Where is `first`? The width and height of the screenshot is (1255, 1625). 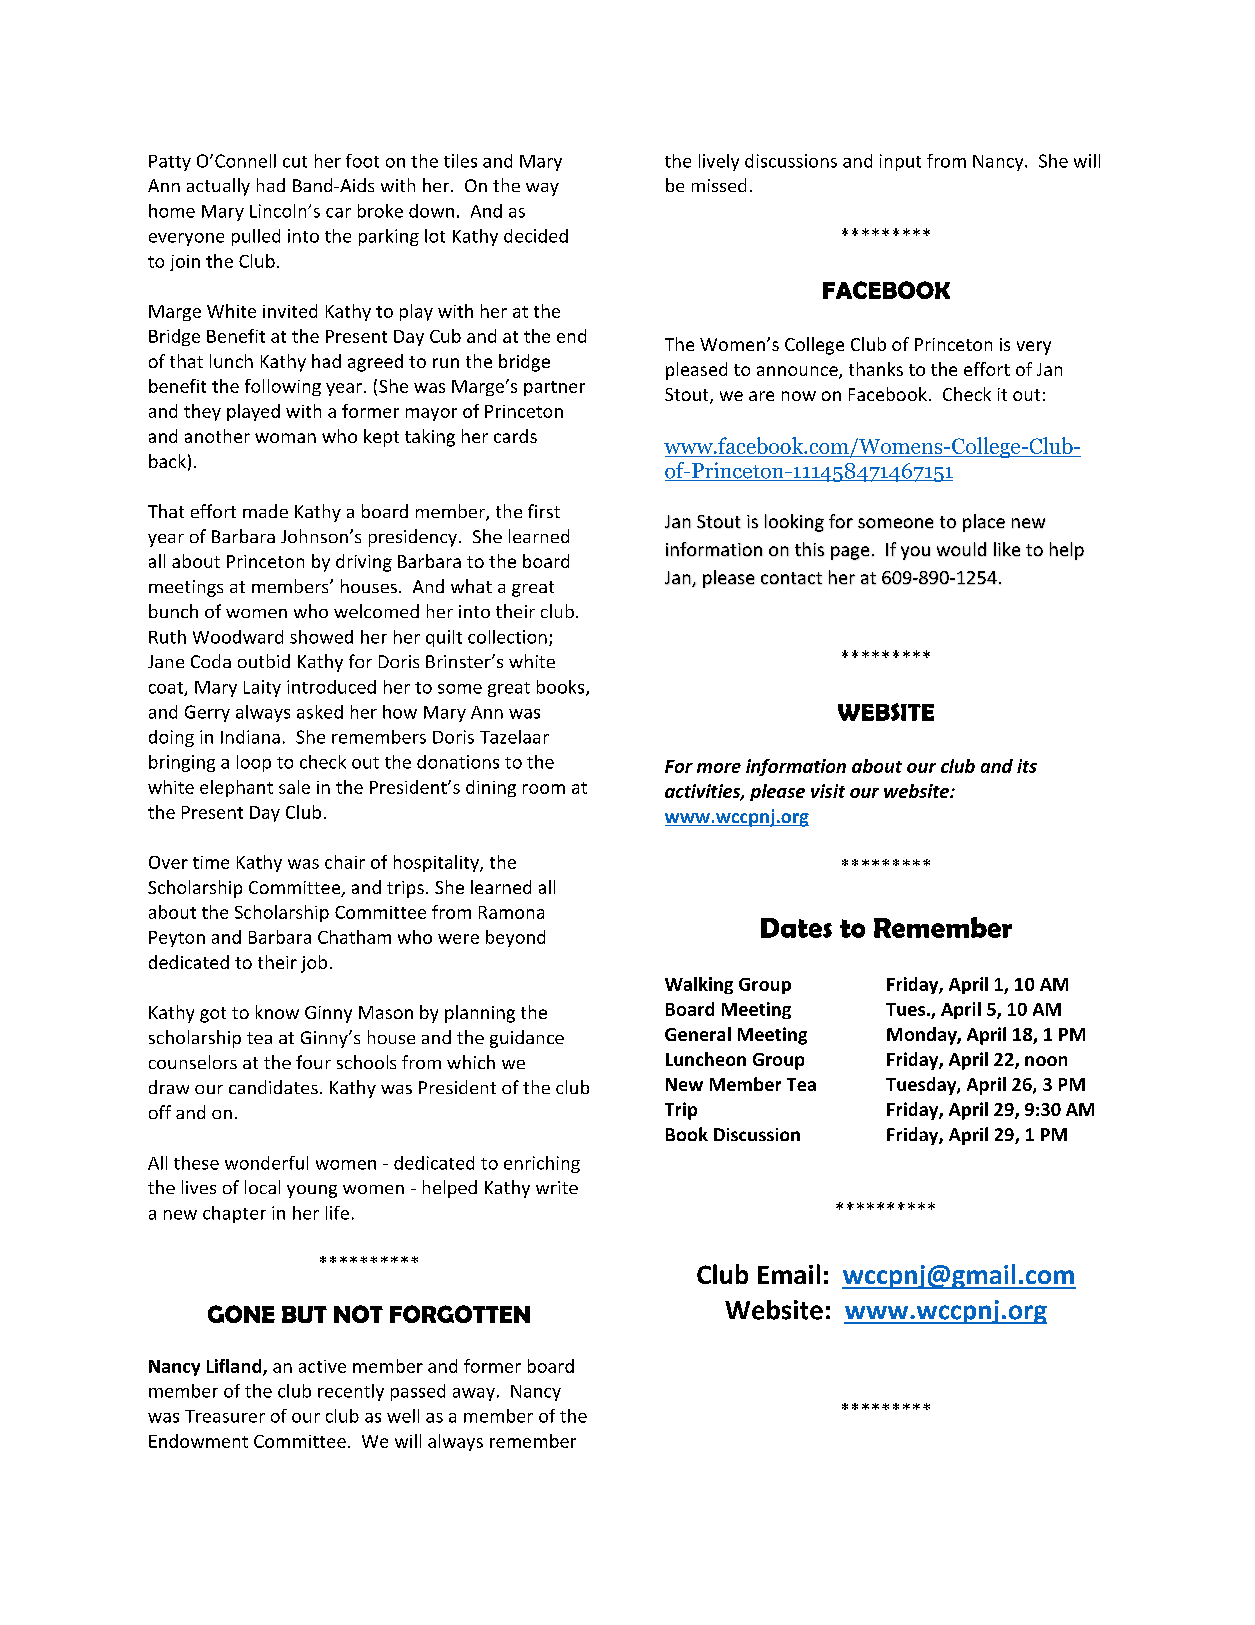
first is located at coordinates (544, 511).
